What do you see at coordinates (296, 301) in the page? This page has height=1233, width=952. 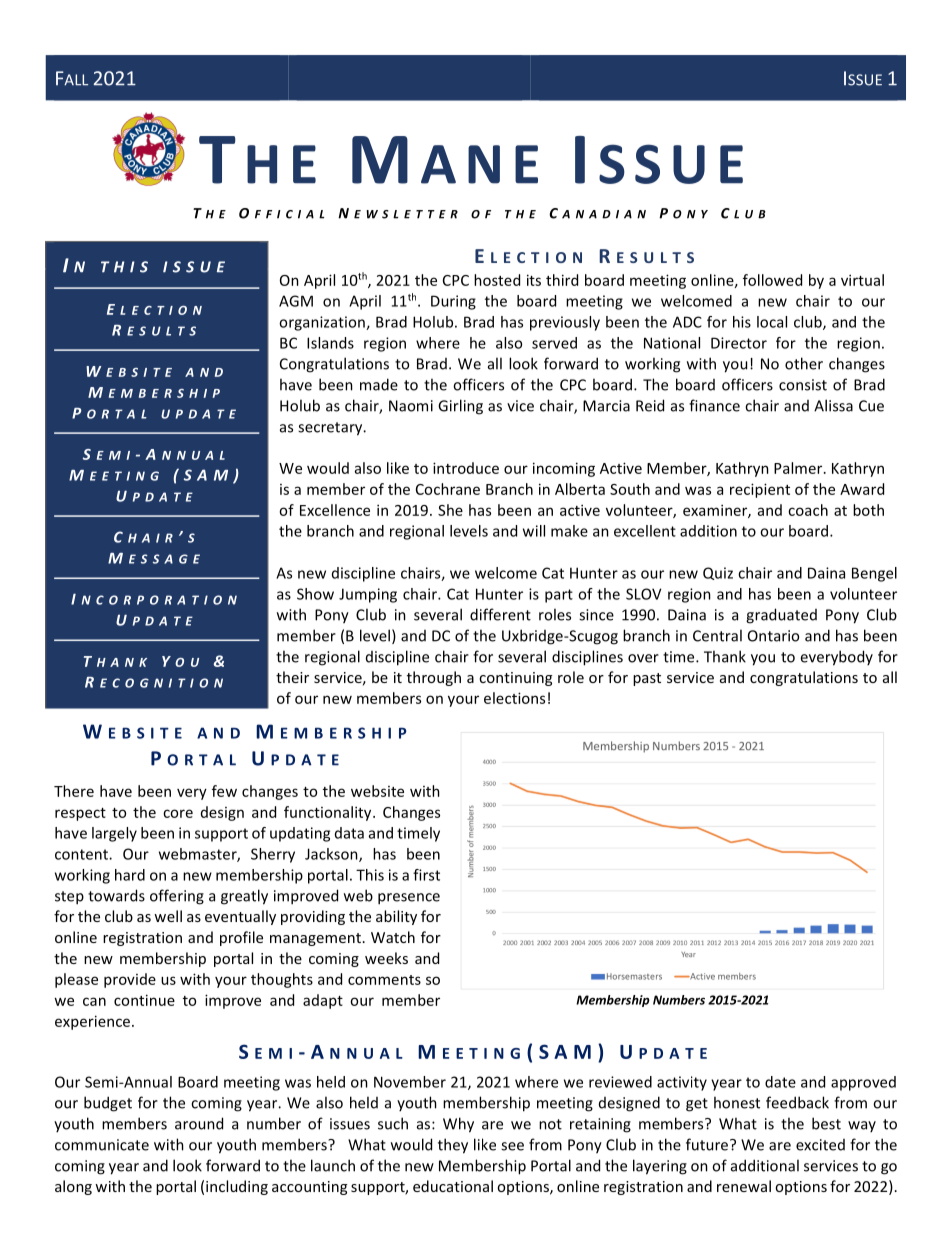 I see `AGM` at bounding box center [296, 301].
